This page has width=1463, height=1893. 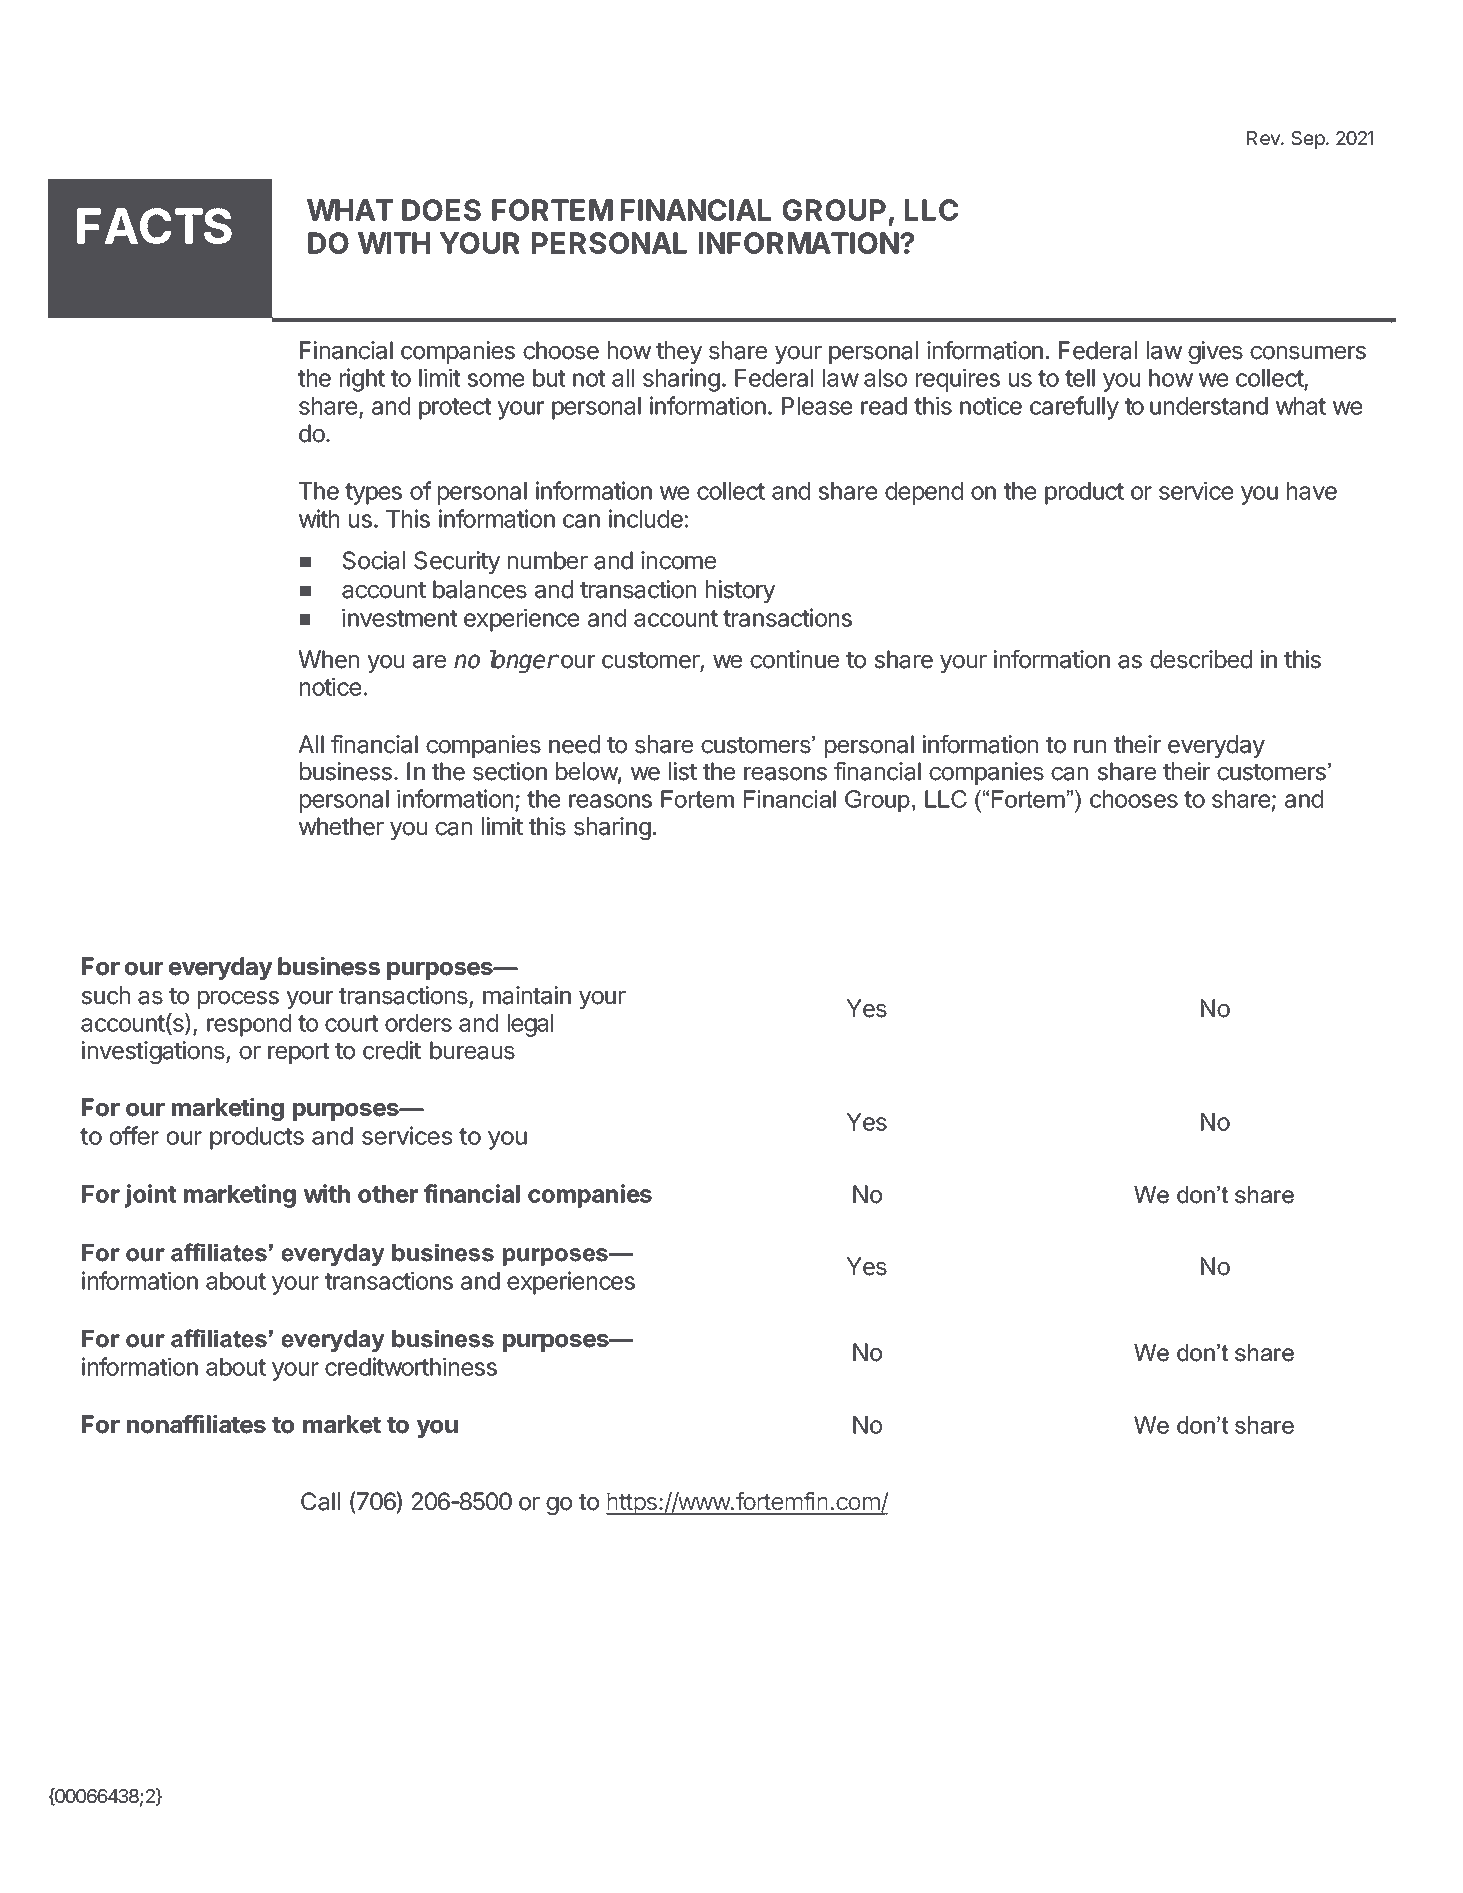 What do you see at coordinates (1308, 140) in the page?
I see `Sep` at bounding box center [1308, 140].
